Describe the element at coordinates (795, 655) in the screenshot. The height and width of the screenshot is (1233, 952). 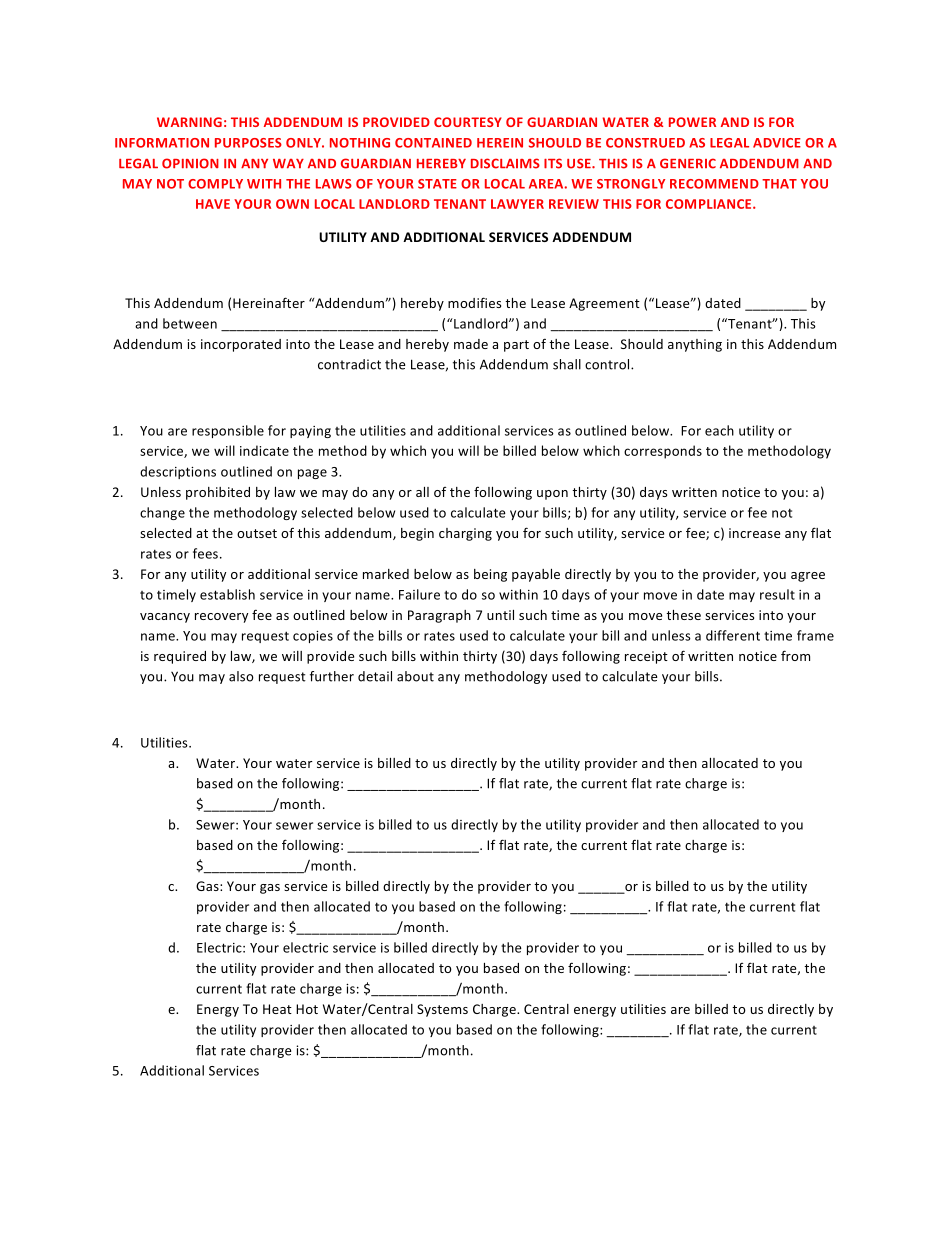
I see `from` at that location.
